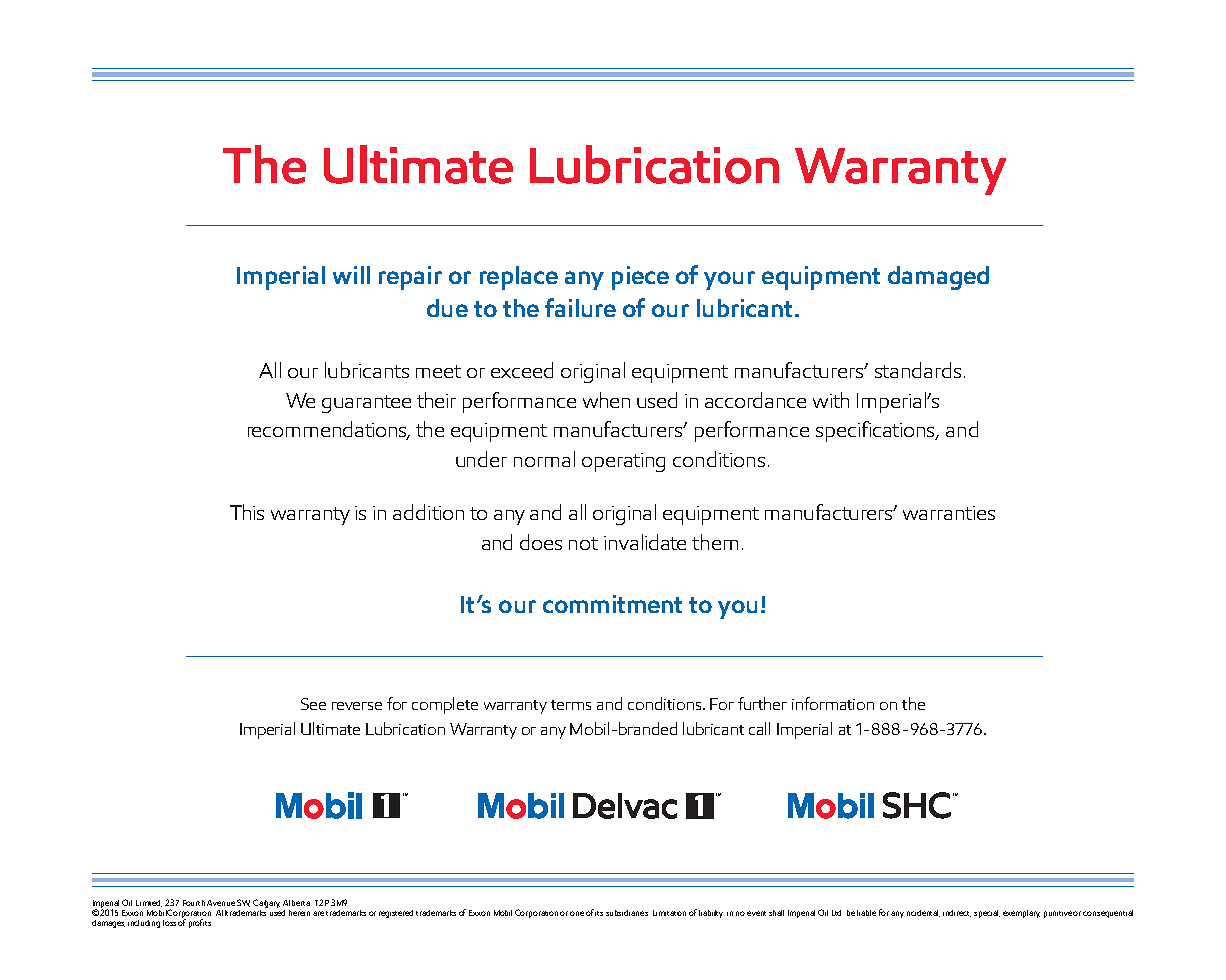  Describe the element at coordinates (313, 704) in the page. I see `See` at that location.
